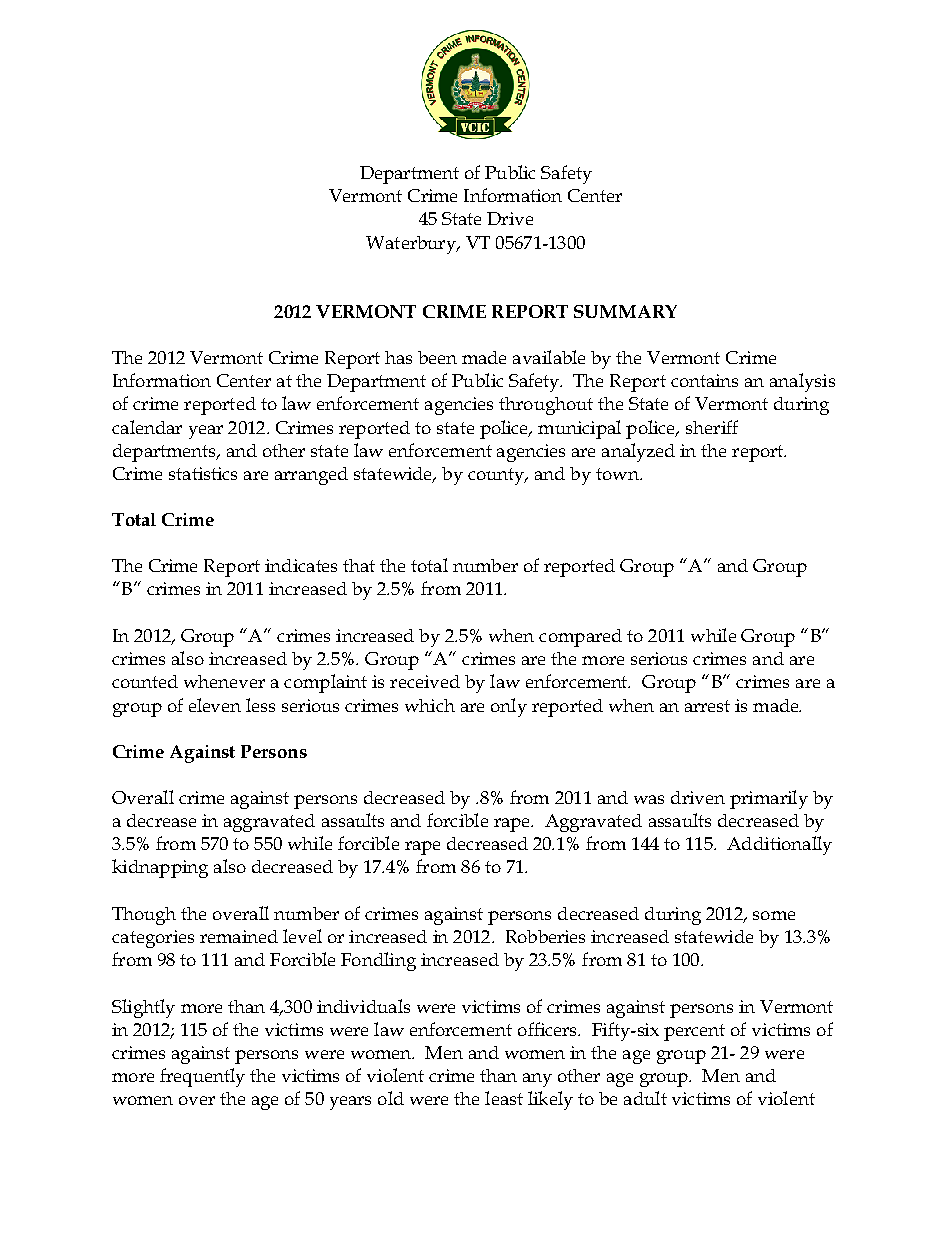  What do you see at coordinates (625, 311) in the page?
I see `SUMMARY` at bounding box center [625, 311].
